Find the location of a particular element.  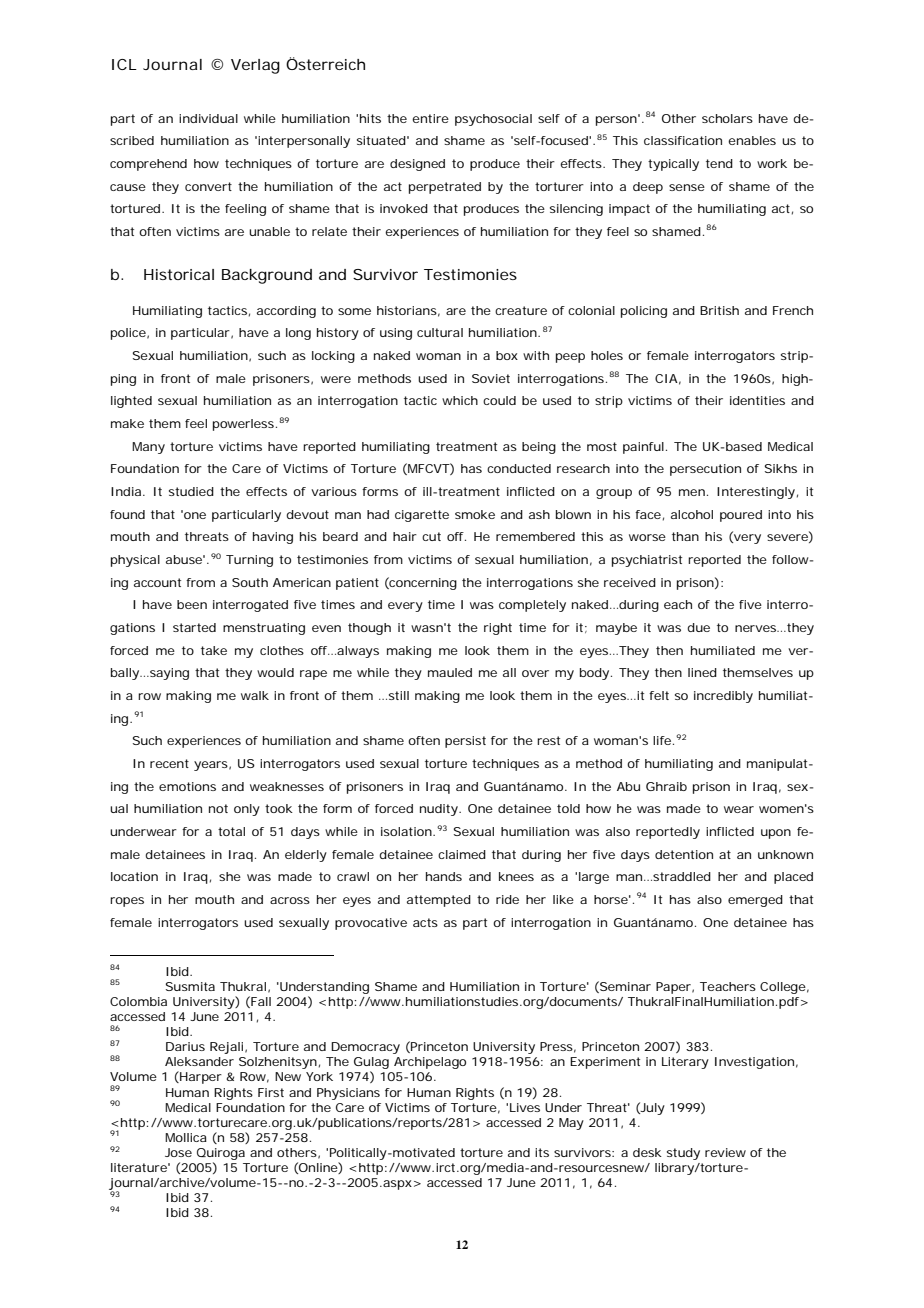

nudity is located at coordinates (440, 810).
